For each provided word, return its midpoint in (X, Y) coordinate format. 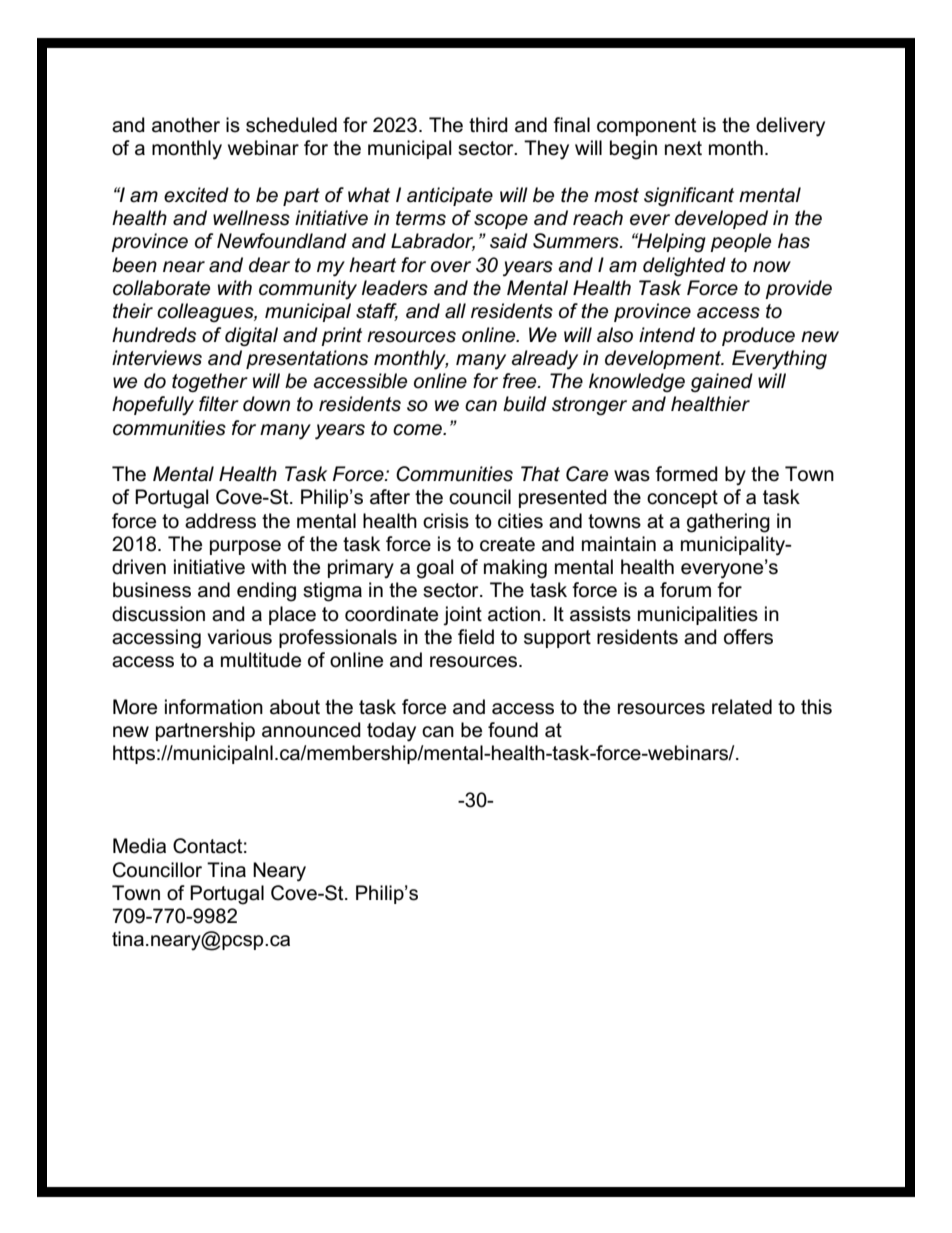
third (488, 125)
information (214, 707)
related (742, 707)
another (186, 125)
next (683, 148)
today (391, 732)
